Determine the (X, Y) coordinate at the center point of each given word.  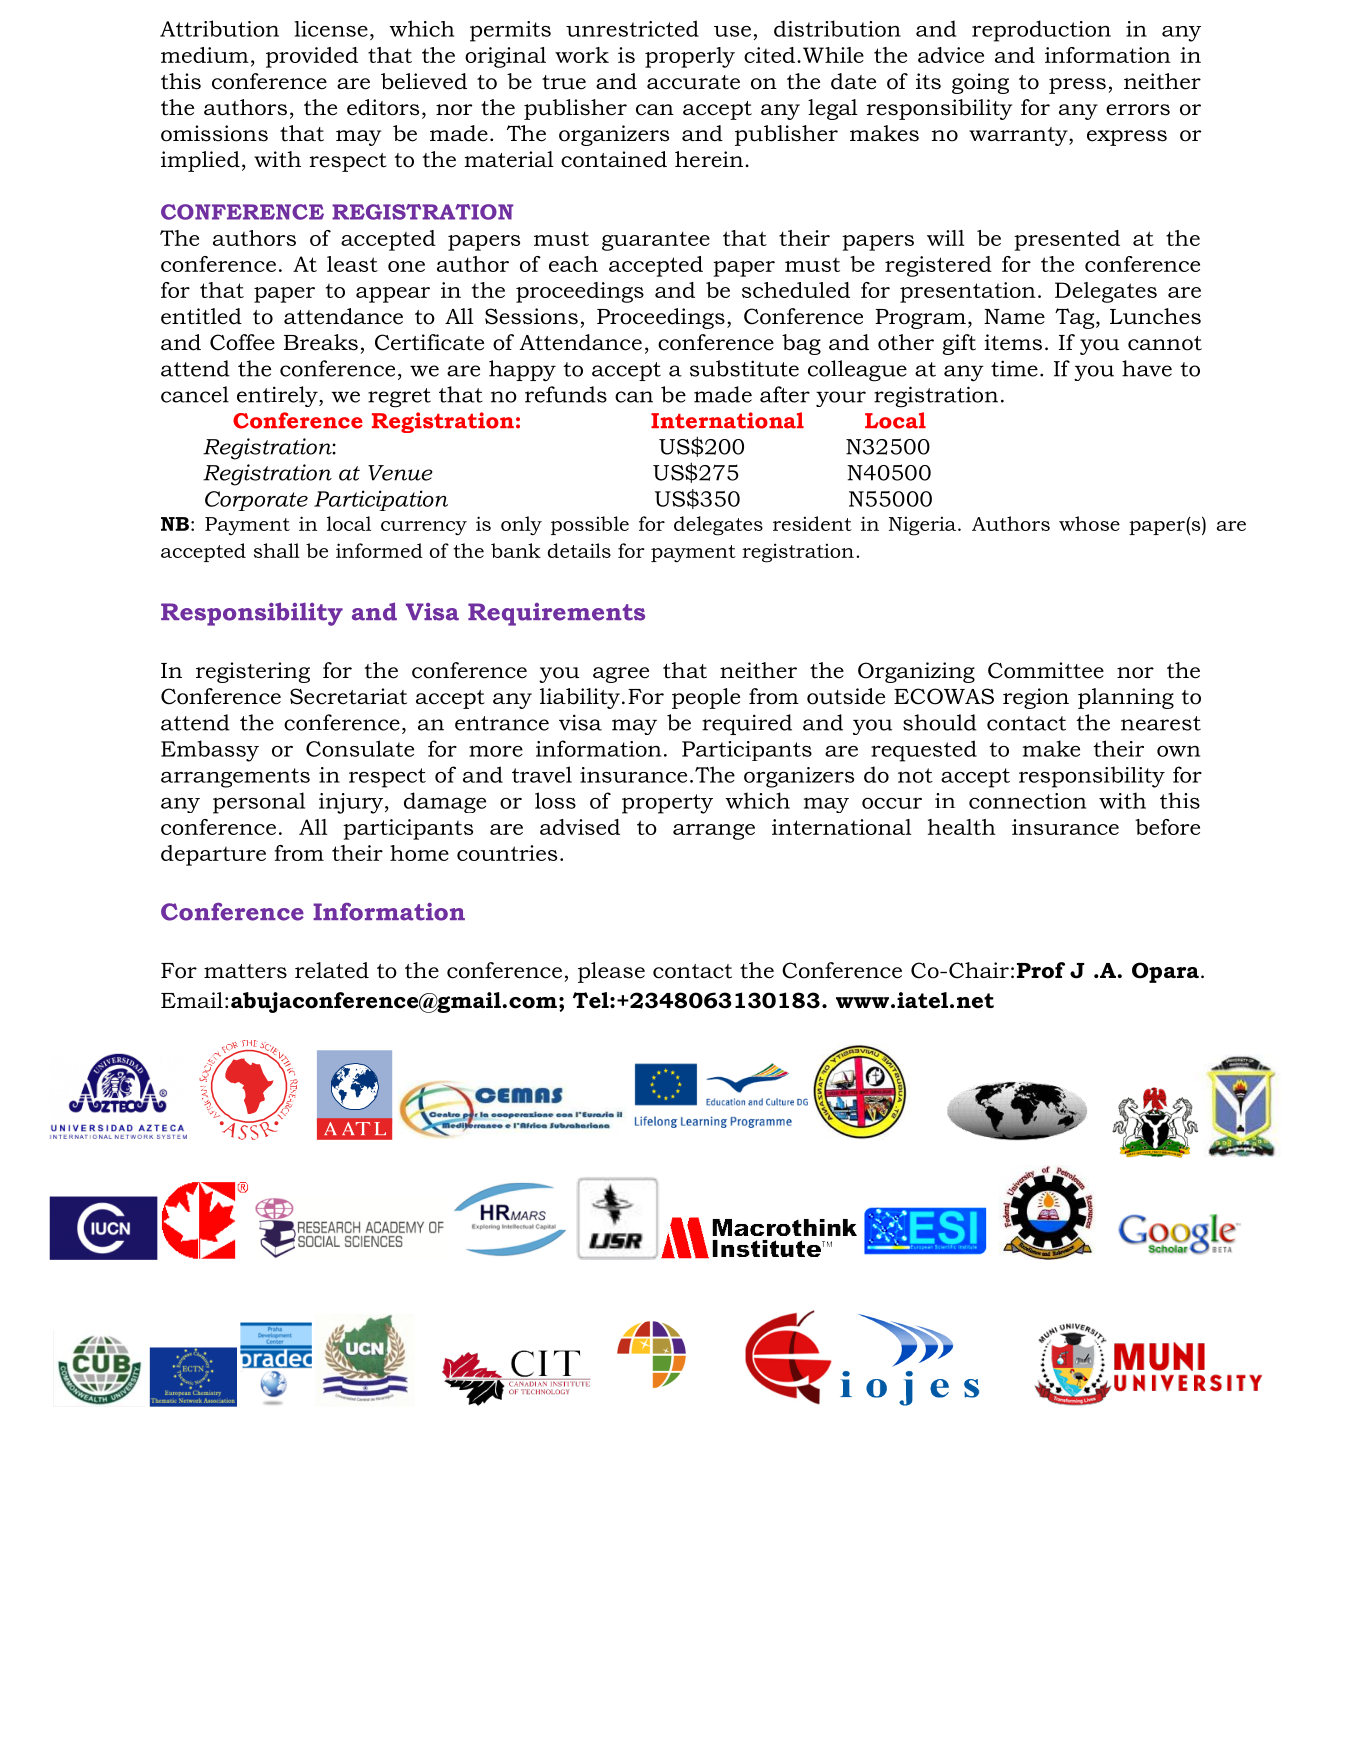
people (706, 698)
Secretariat (348, 696)
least (352, 264)
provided (312, 57)
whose (1089, 523)
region (1036, 698)
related (332, 970)
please (611, 972)
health (962, 827)
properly (690, 57)
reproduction (1041, 31)
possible (590, 525)
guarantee (656, 241)
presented (1067, 240)
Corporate (256, 501)
